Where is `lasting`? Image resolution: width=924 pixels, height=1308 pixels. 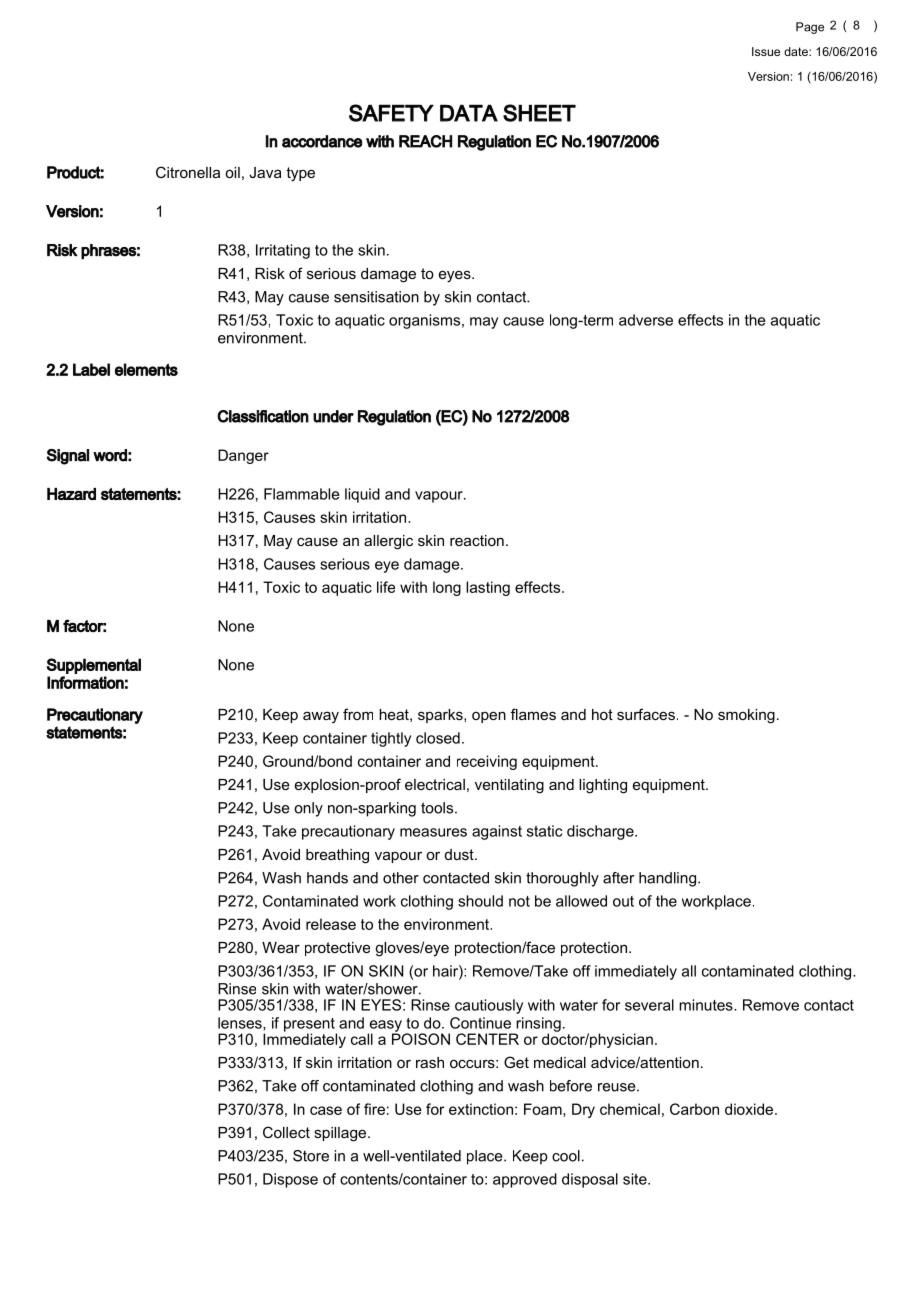
lasting is located at coordinates (488, 588).
